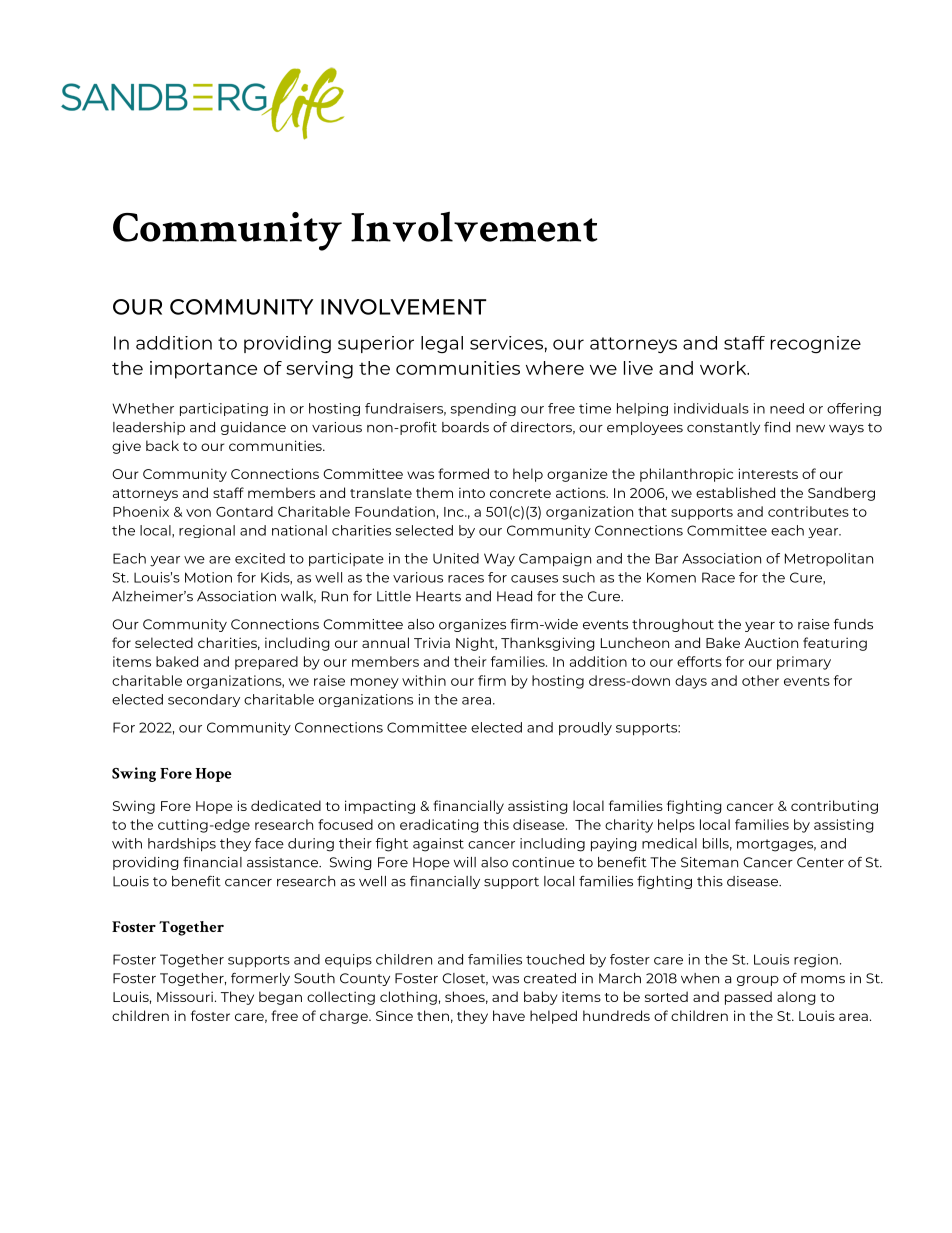  I want to click on secondary, so click(204, 700).
